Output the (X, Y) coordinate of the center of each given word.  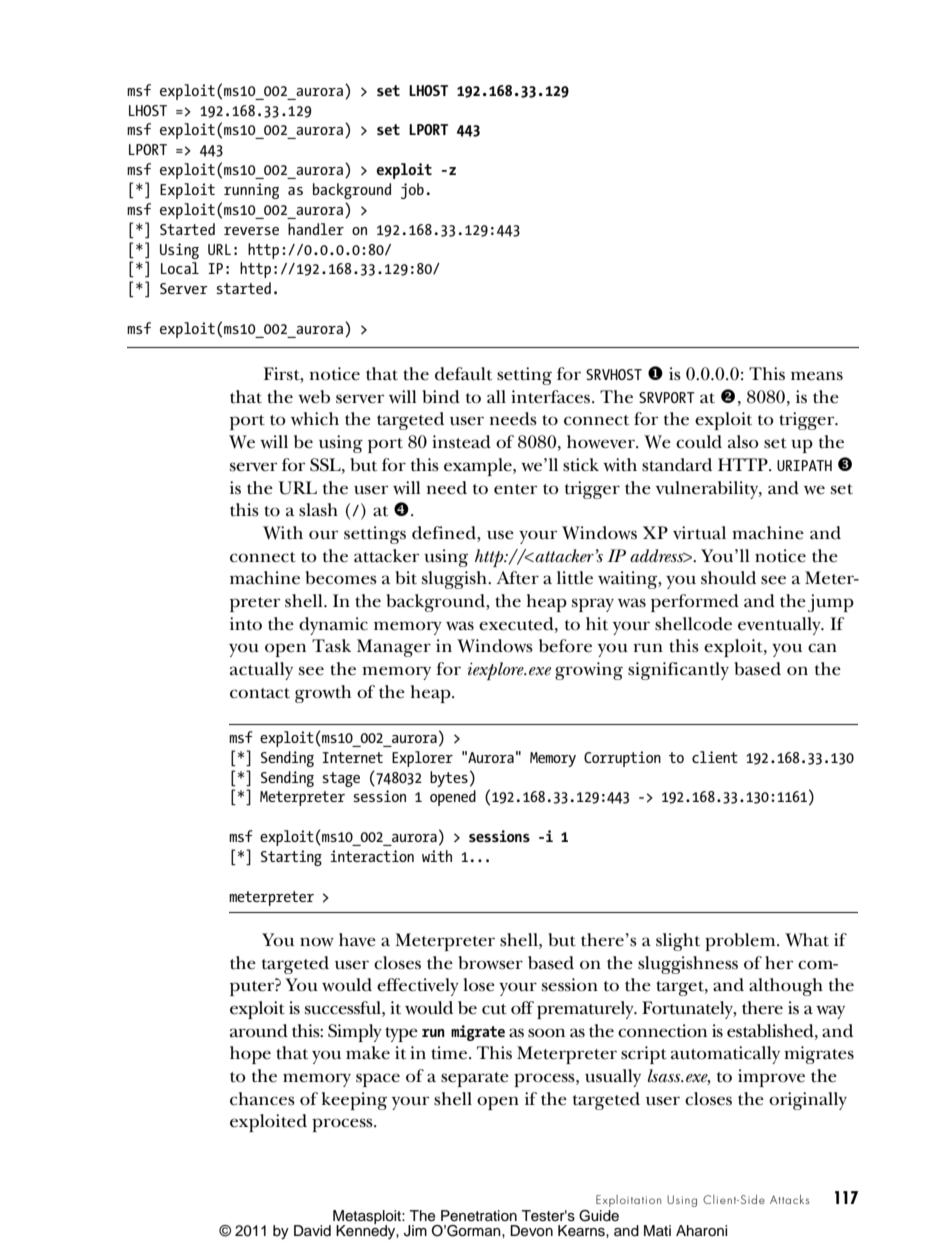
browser (490, 963)
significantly (678, 671)
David (312, 1230)
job (412, 191)
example (479, 467)
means (817, 376)
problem (741, 942)
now (317, 942)
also (743, 442)
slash (318, 510)
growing (589, 671)
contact (260, 693)
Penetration (479, 1216)
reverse (251, 231)
